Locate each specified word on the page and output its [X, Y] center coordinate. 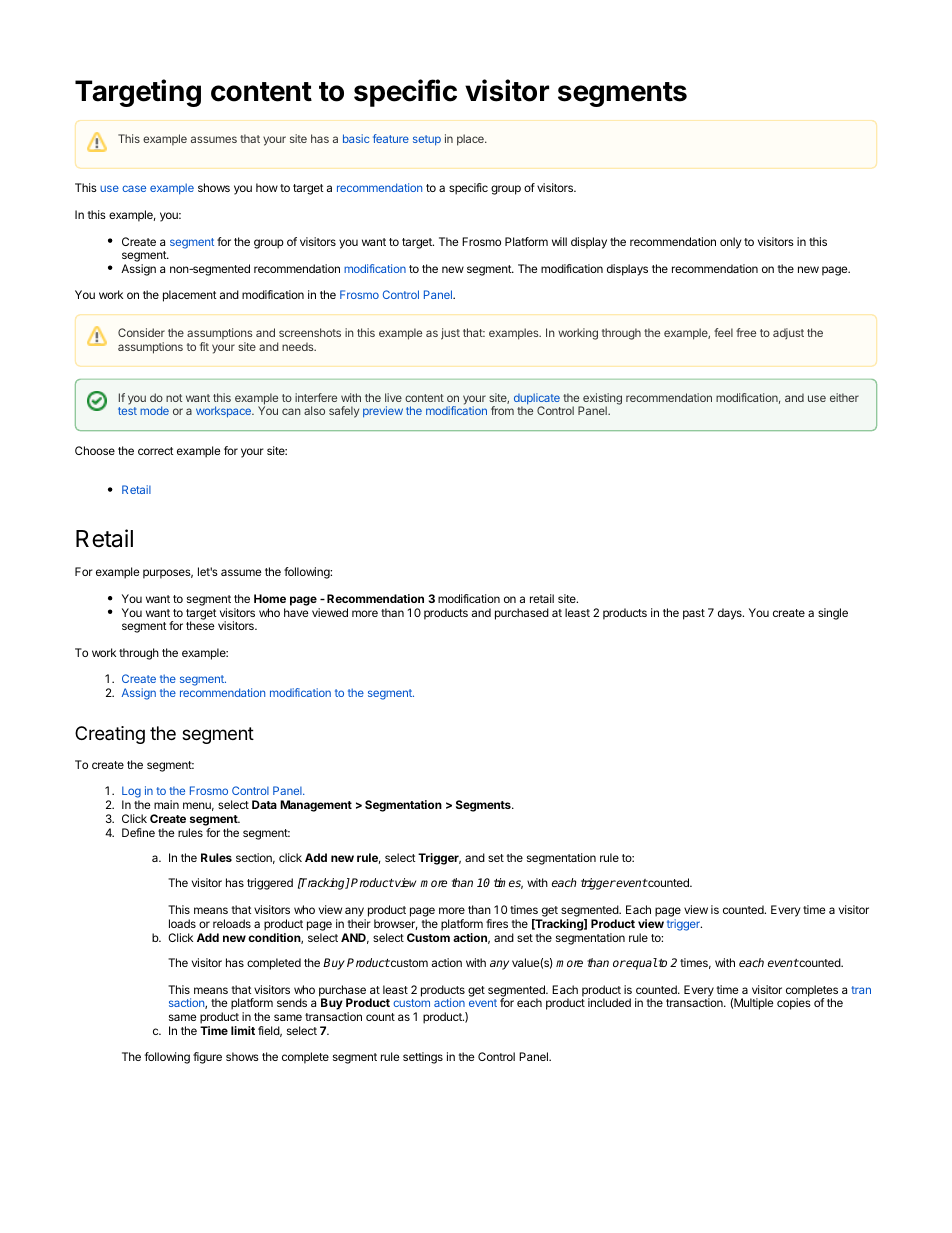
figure [207, 1058]
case [134, 188]
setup [427, 140]
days [731, 614]
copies [794, 1004]
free [746, 332]
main [166, 804]
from [502, 410]
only [730, 243]
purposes [168, 574]
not [174, 398]
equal [641, 964]
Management [316, 806]
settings [423, 1058]
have [296, 612]
